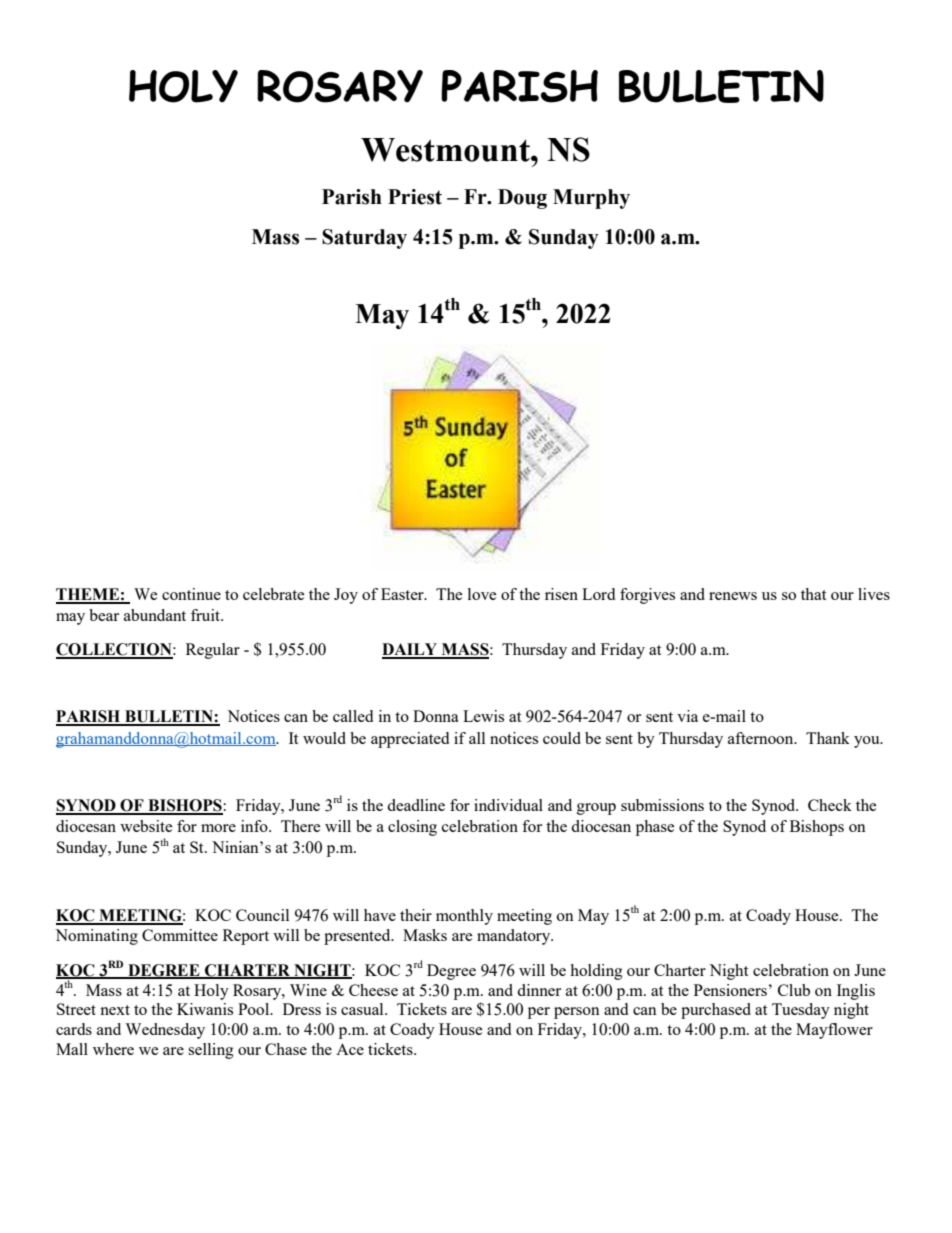  Describe the element at coordinates (364, 239) in the image. I see `Saturday` at that location.
